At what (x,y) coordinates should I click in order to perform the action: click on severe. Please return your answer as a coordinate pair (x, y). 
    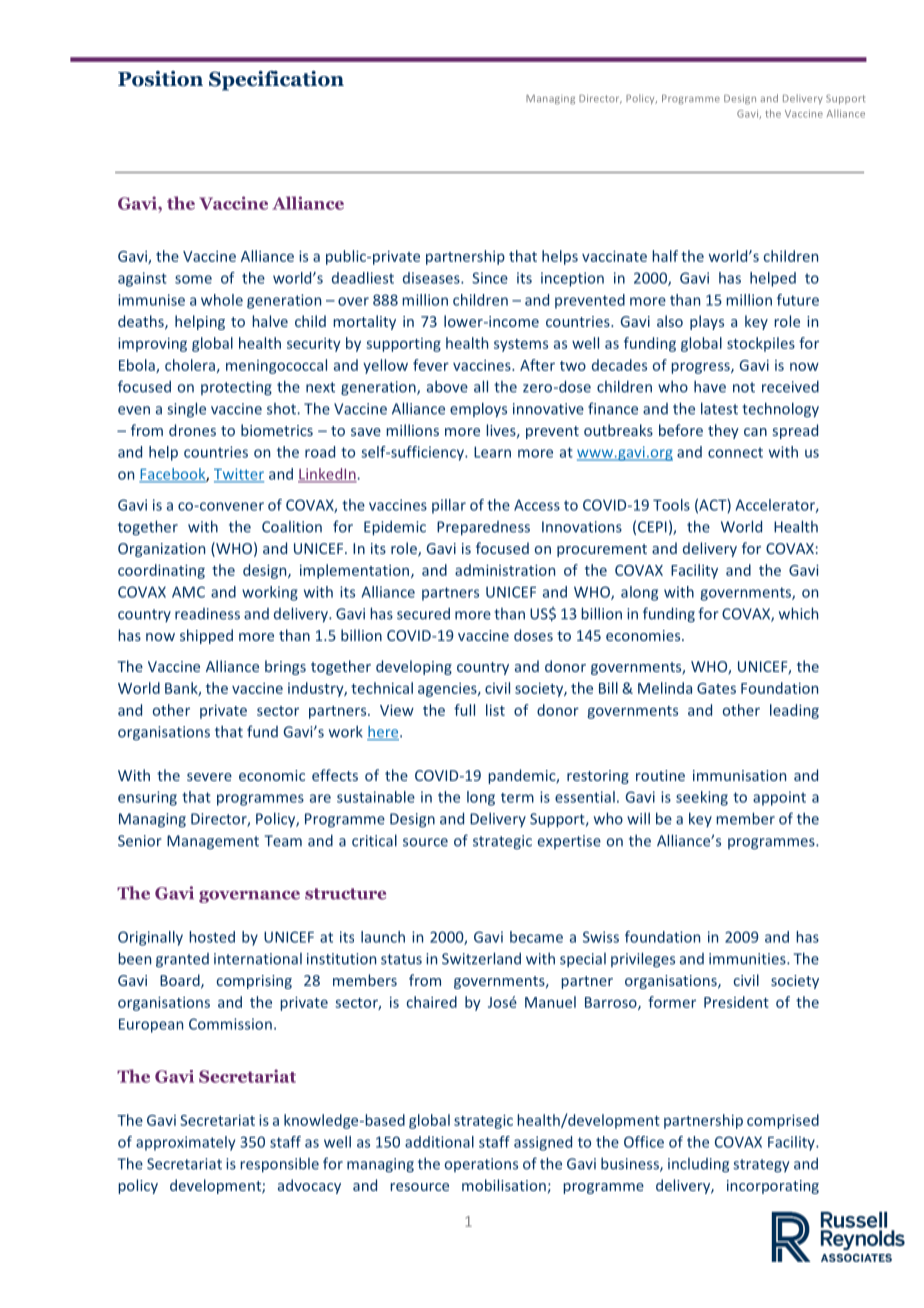
    Looking at the image, I should click on (209, 777).
